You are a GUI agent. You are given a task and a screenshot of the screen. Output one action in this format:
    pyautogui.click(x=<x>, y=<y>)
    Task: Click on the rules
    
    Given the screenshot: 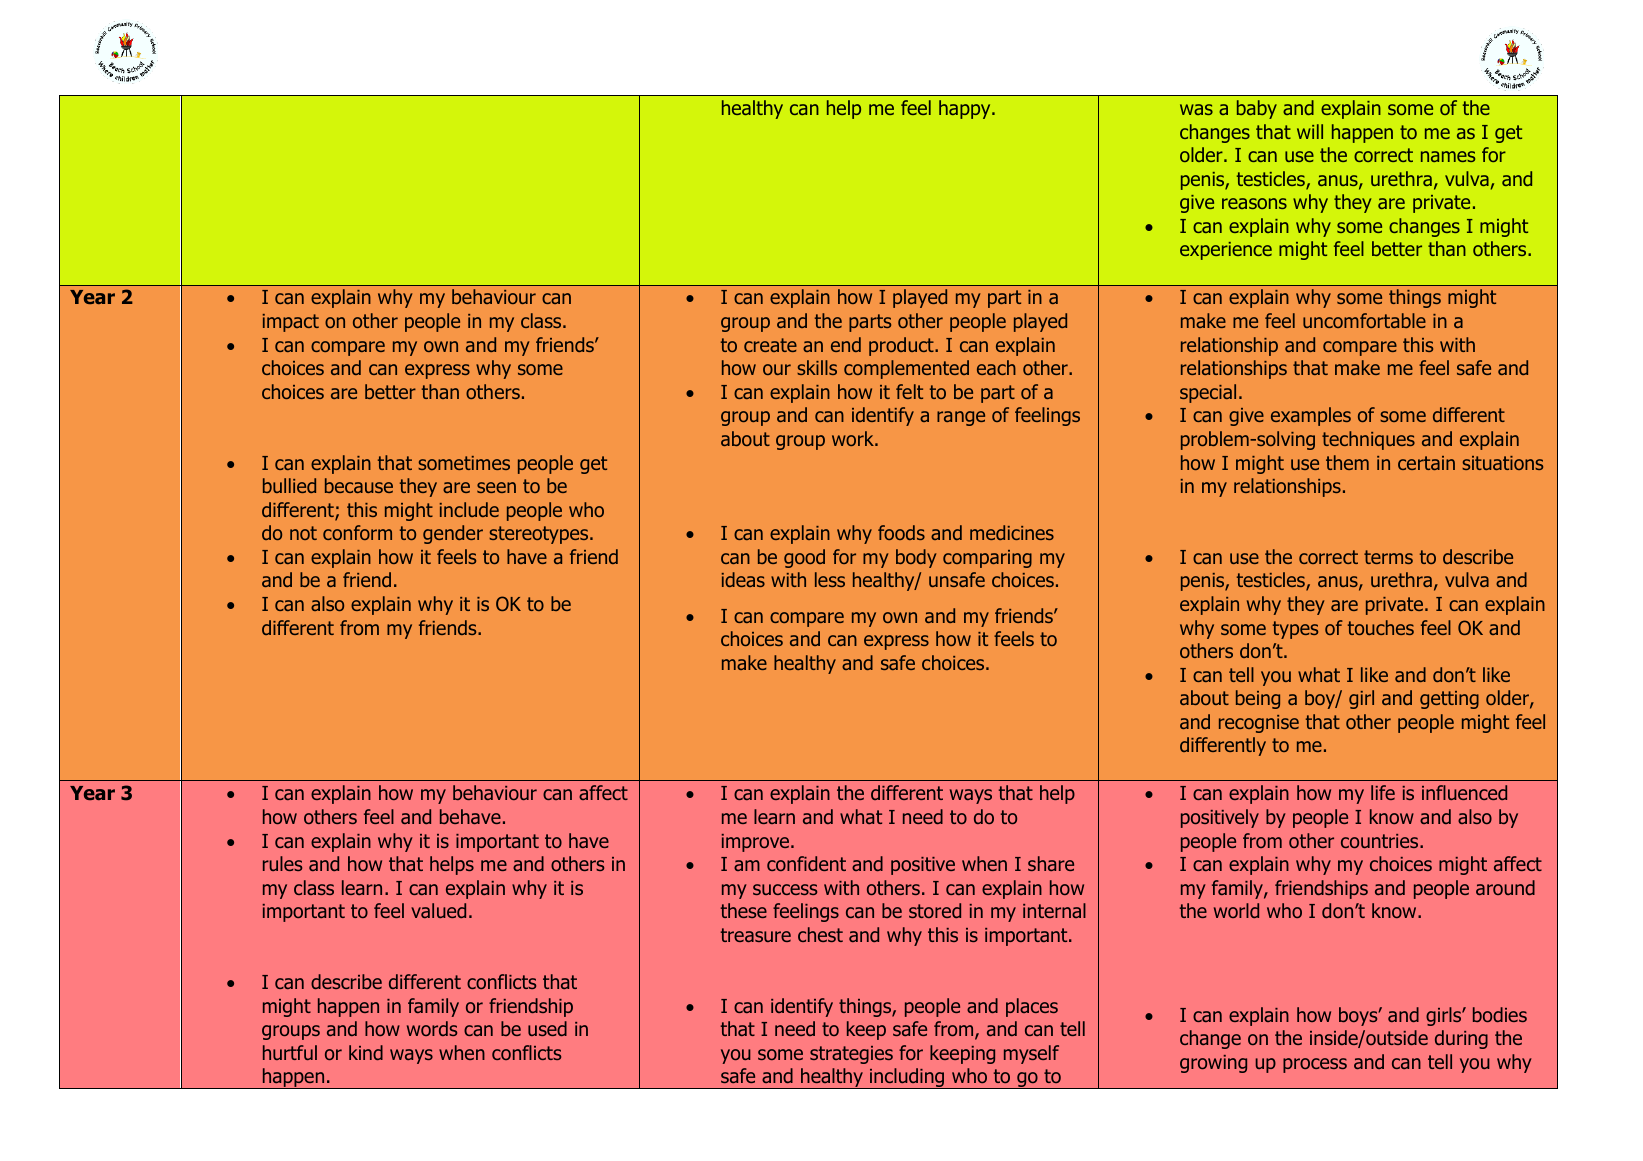 What is the action you would take?
    pyautogui.click(x=282, y=863)
